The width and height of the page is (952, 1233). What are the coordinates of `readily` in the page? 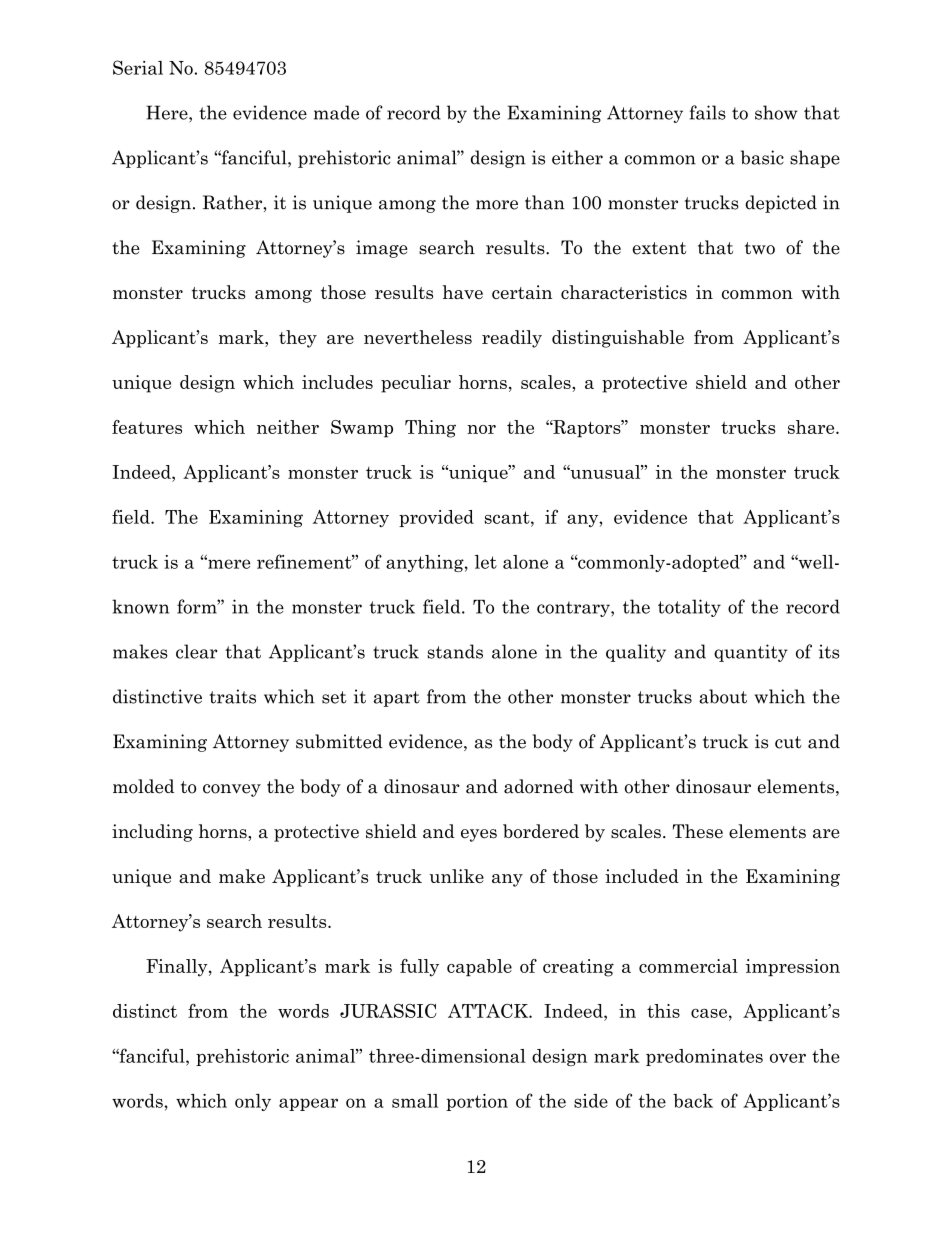 It's located at (512, 339).
